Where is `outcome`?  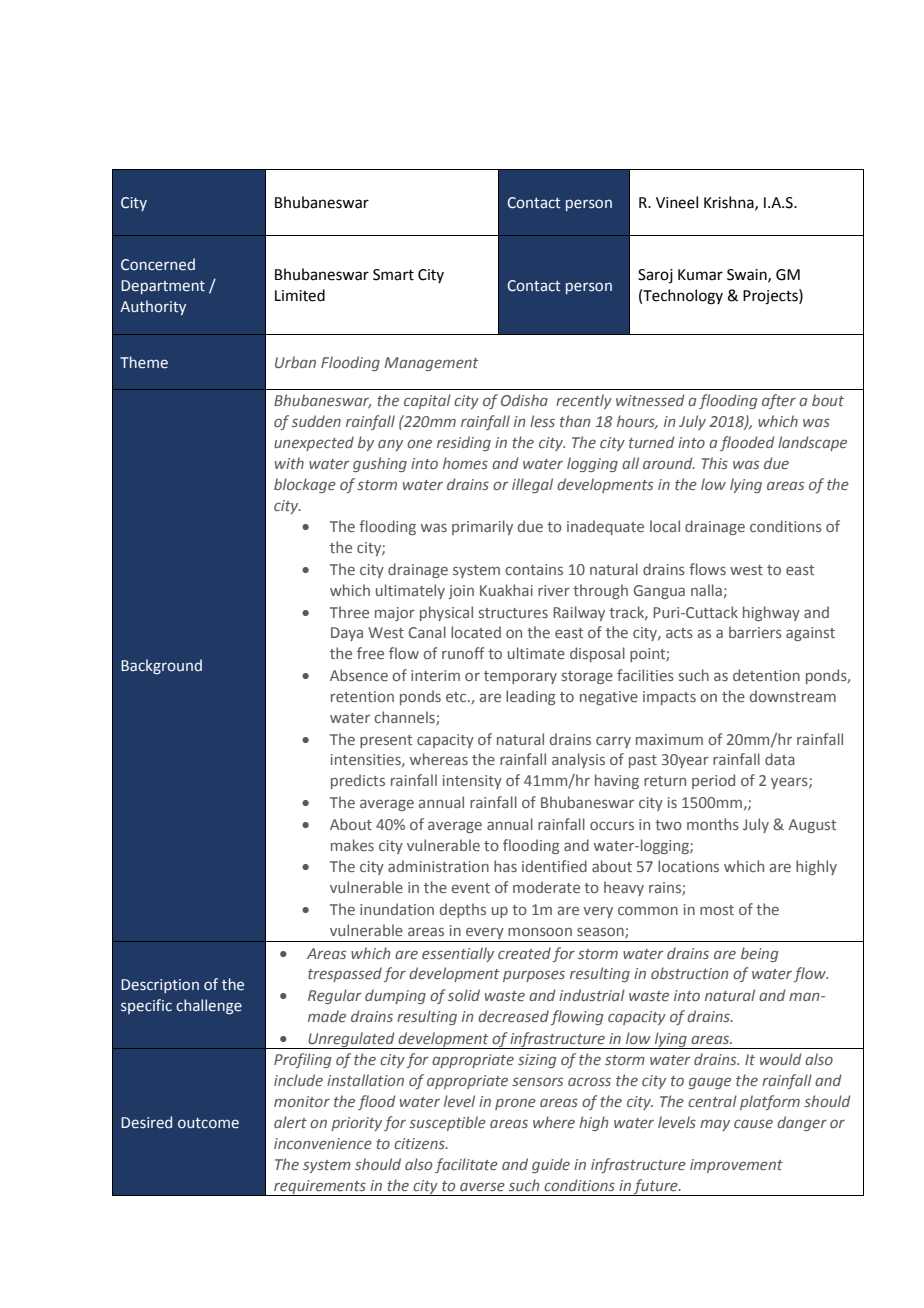
outcome is located at coordinates (208, 1123).
